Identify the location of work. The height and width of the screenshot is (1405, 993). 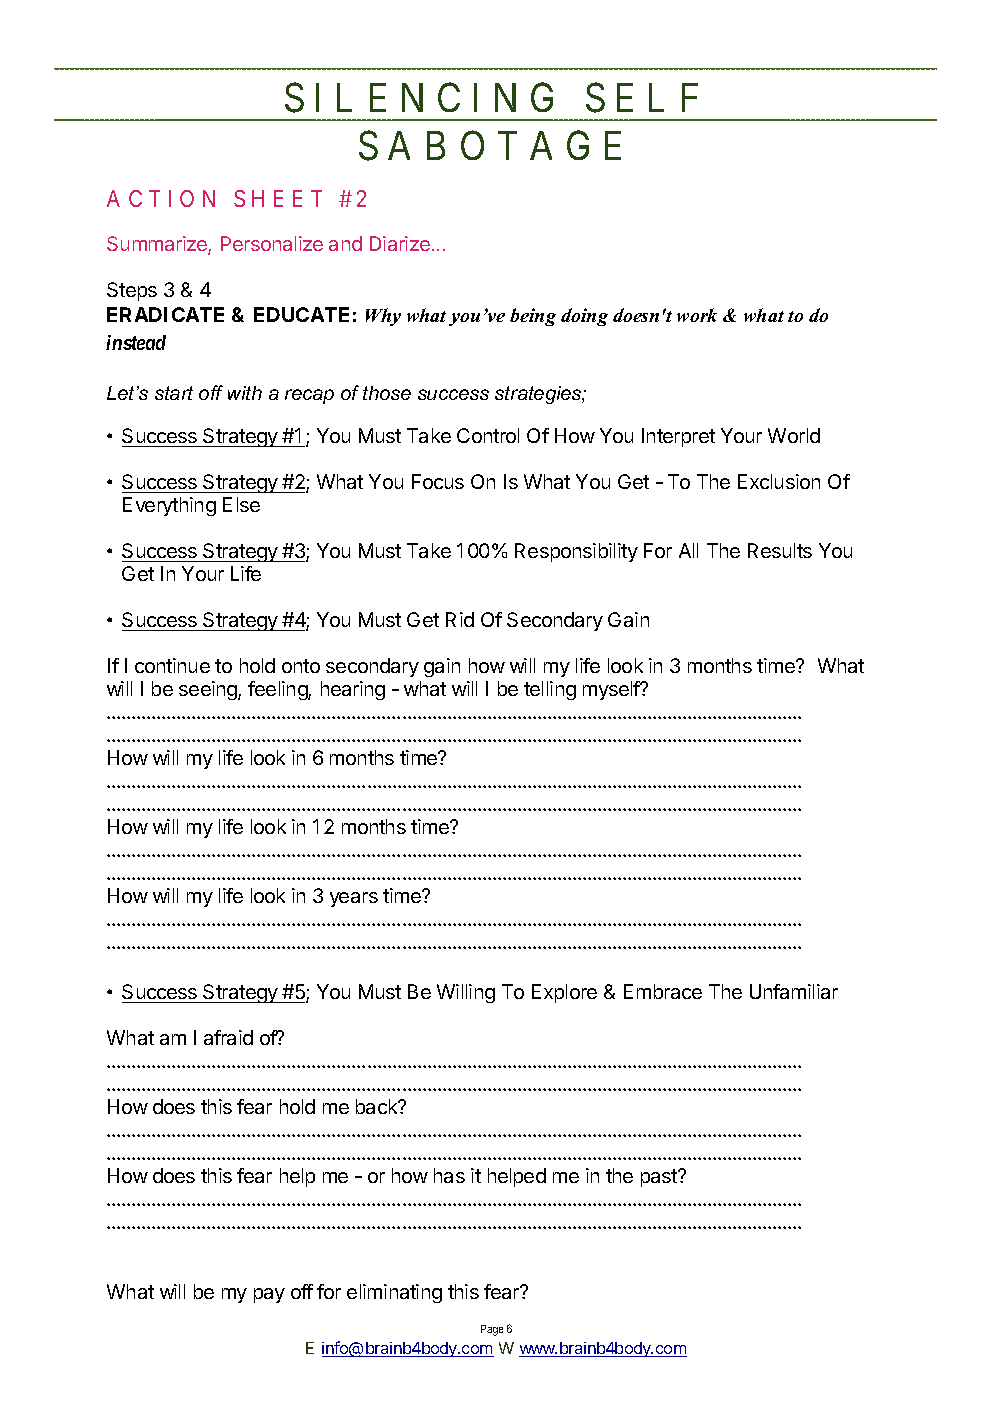
(697, 315).
